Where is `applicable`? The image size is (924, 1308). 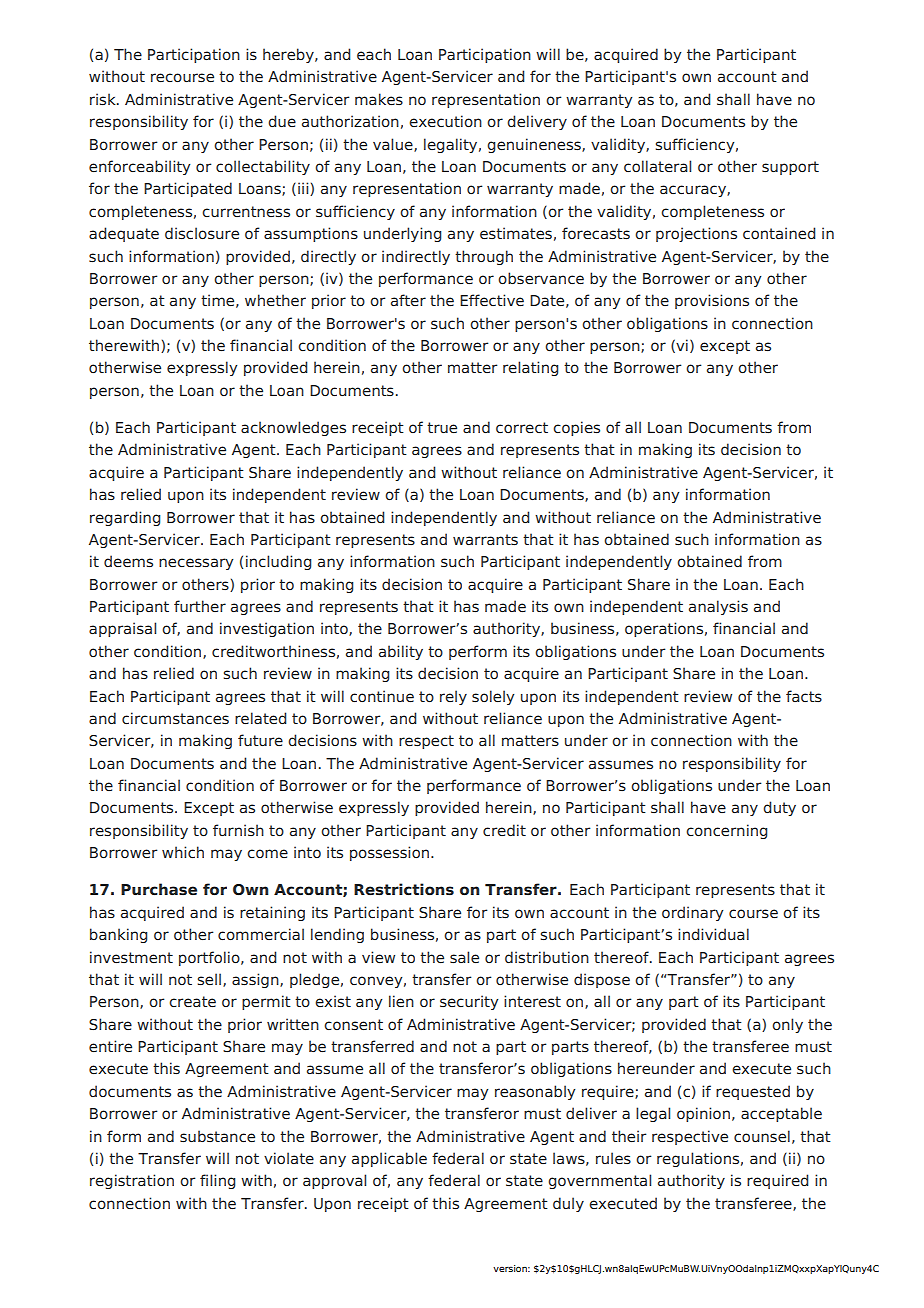 applicable is located at coordinates (389, 1159).
